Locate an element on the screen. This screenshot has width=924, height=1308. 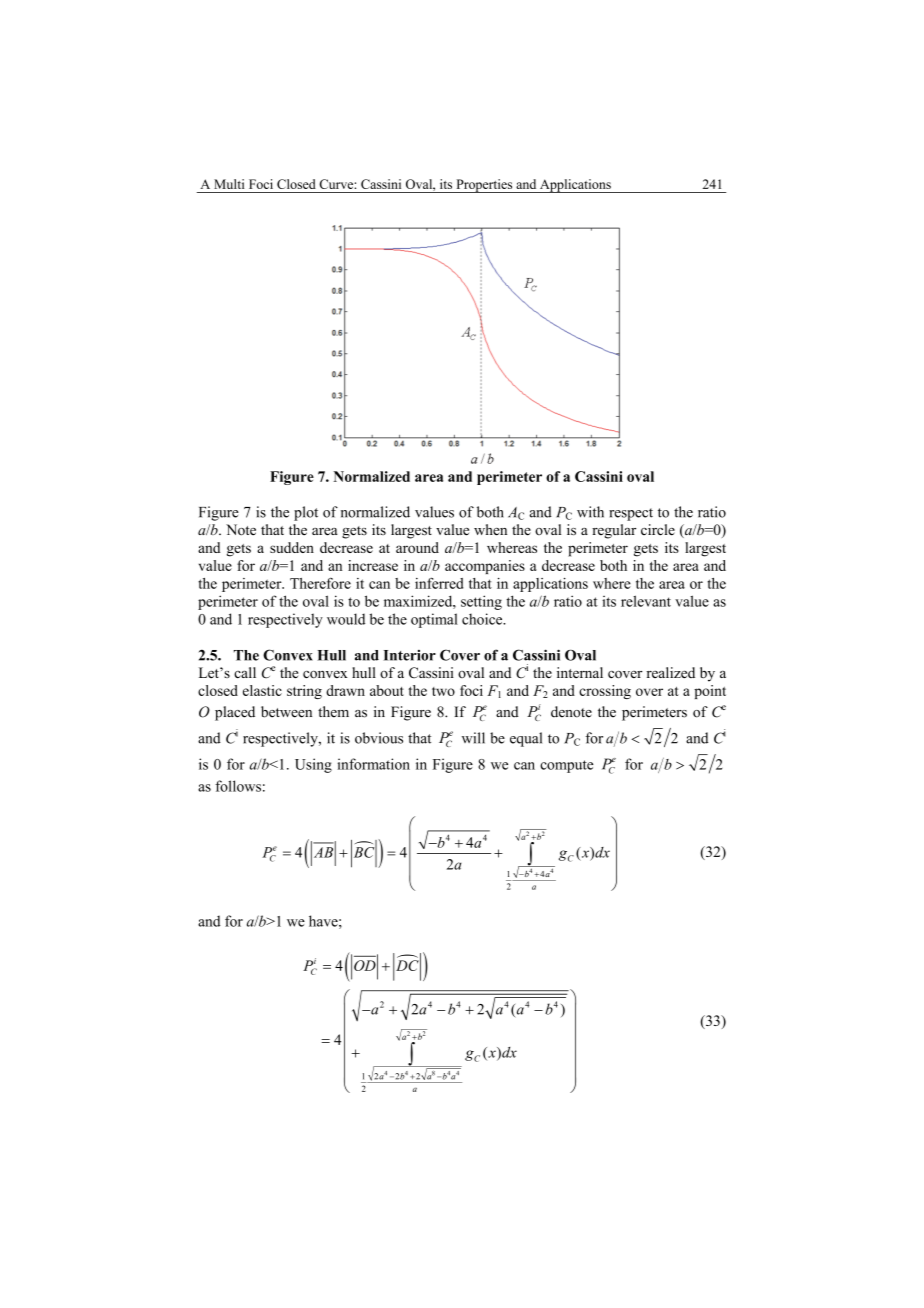
Properties is located at coordinates (484, 186).
